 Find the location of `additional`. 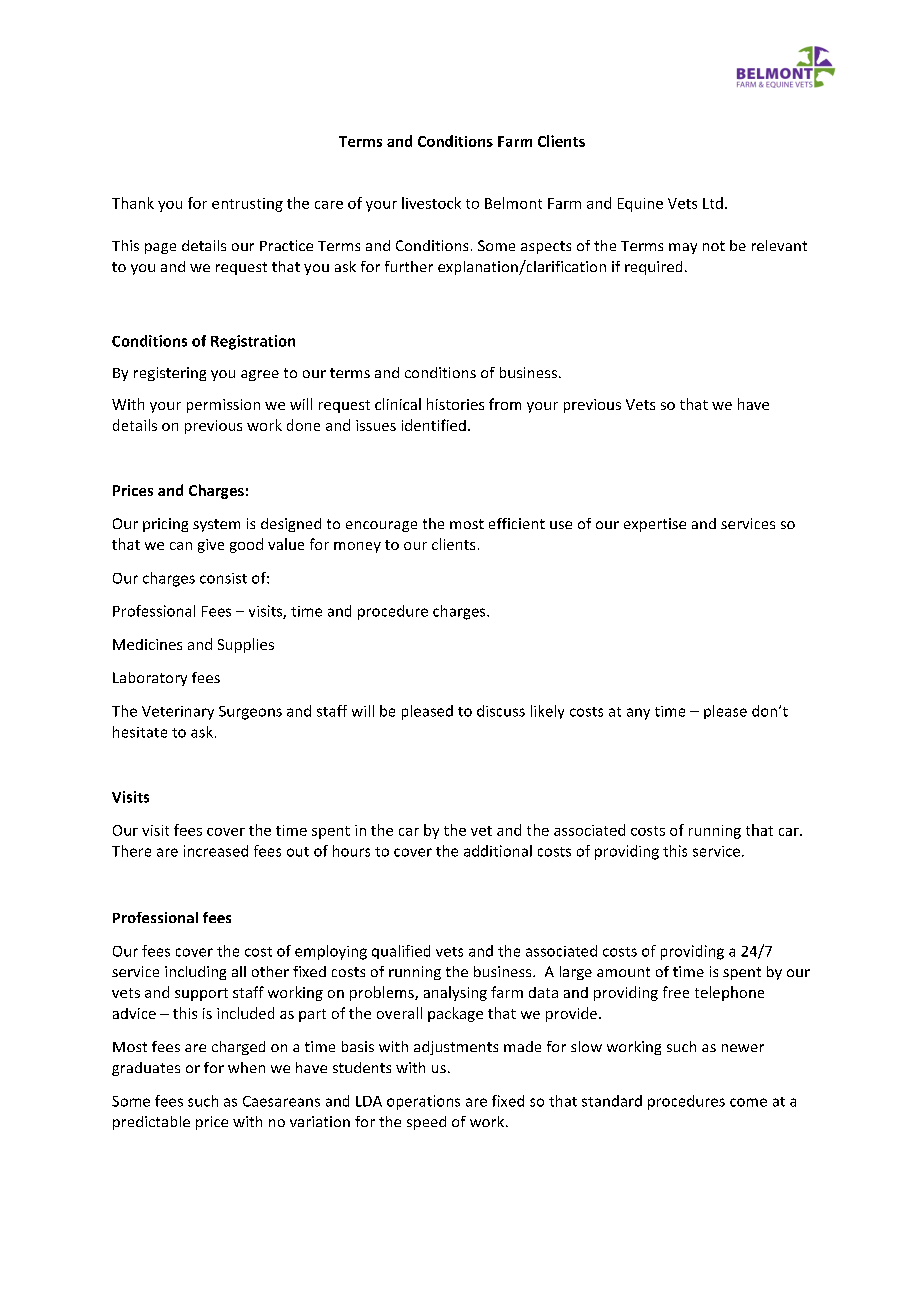

additional is located at coordinates (498, 851).
